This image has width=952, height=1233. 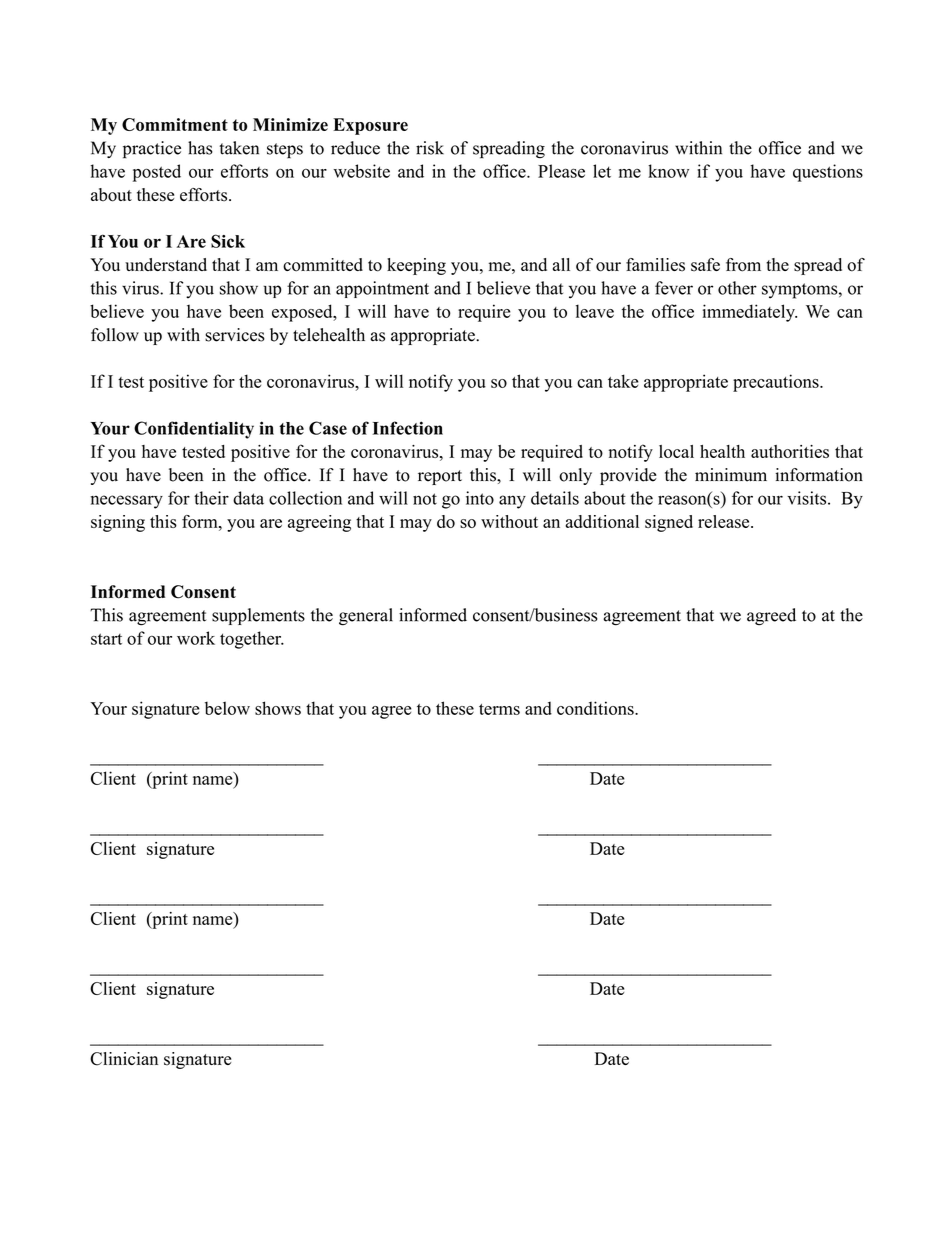 What do you see at coordinates (196, 638) in the image?
I see `work` at bounding box center [196, 638].
